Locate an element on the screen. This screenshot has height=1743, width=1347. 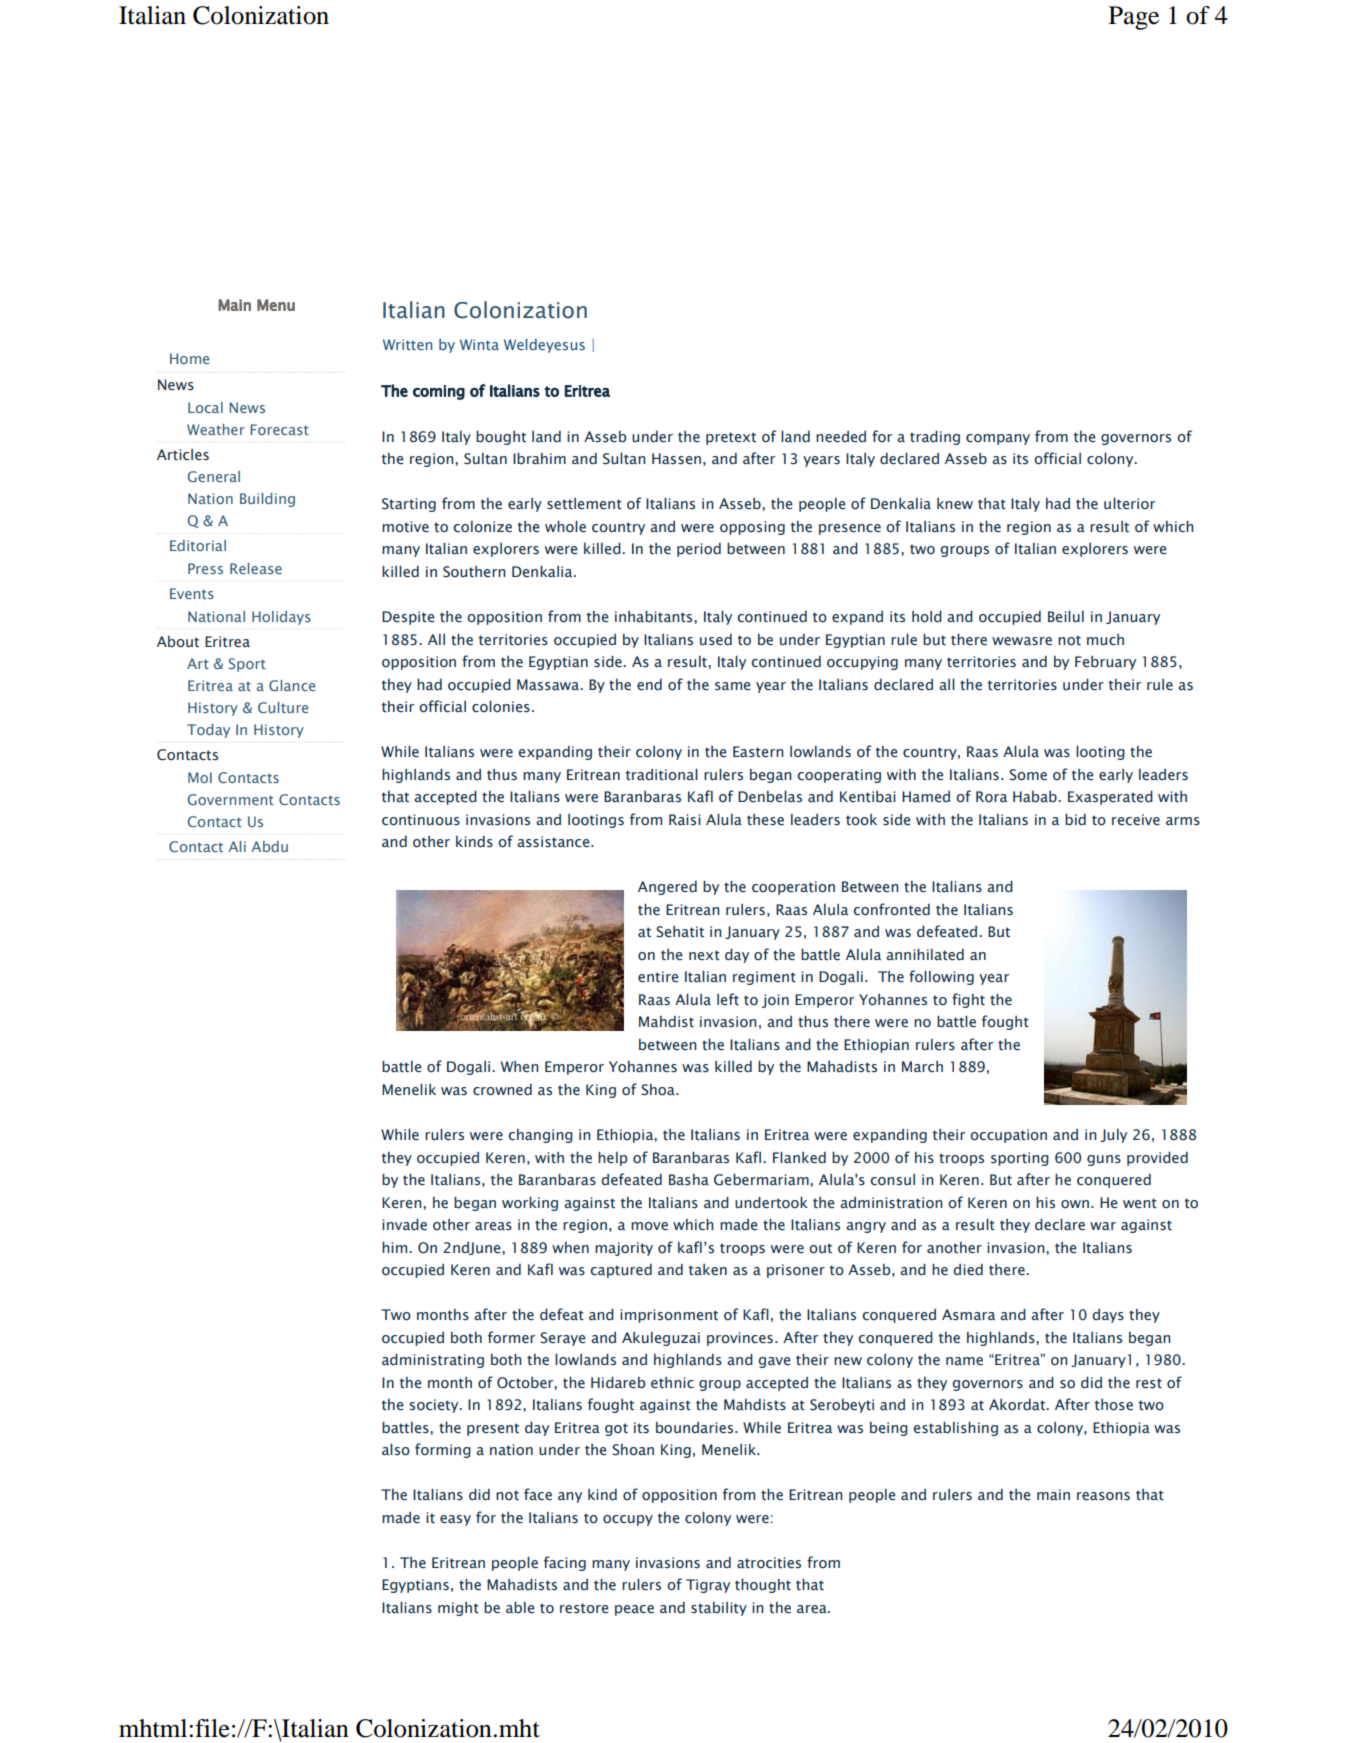
July is located at coordinates (1113, 1136).
